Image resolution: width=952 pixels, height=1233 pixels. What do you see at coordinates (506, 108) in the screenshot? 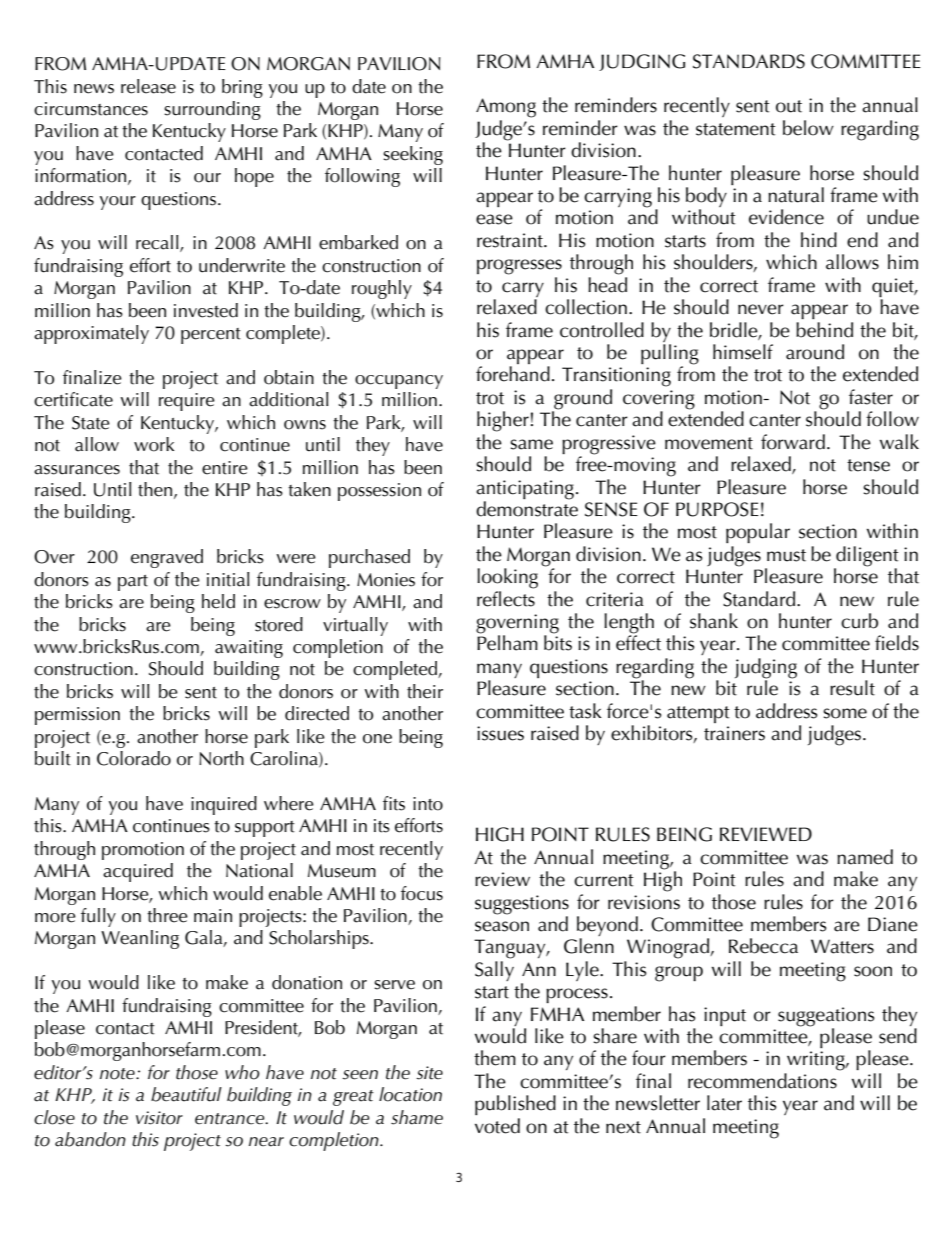
I see `Among` at bounding box center [506, 108].
